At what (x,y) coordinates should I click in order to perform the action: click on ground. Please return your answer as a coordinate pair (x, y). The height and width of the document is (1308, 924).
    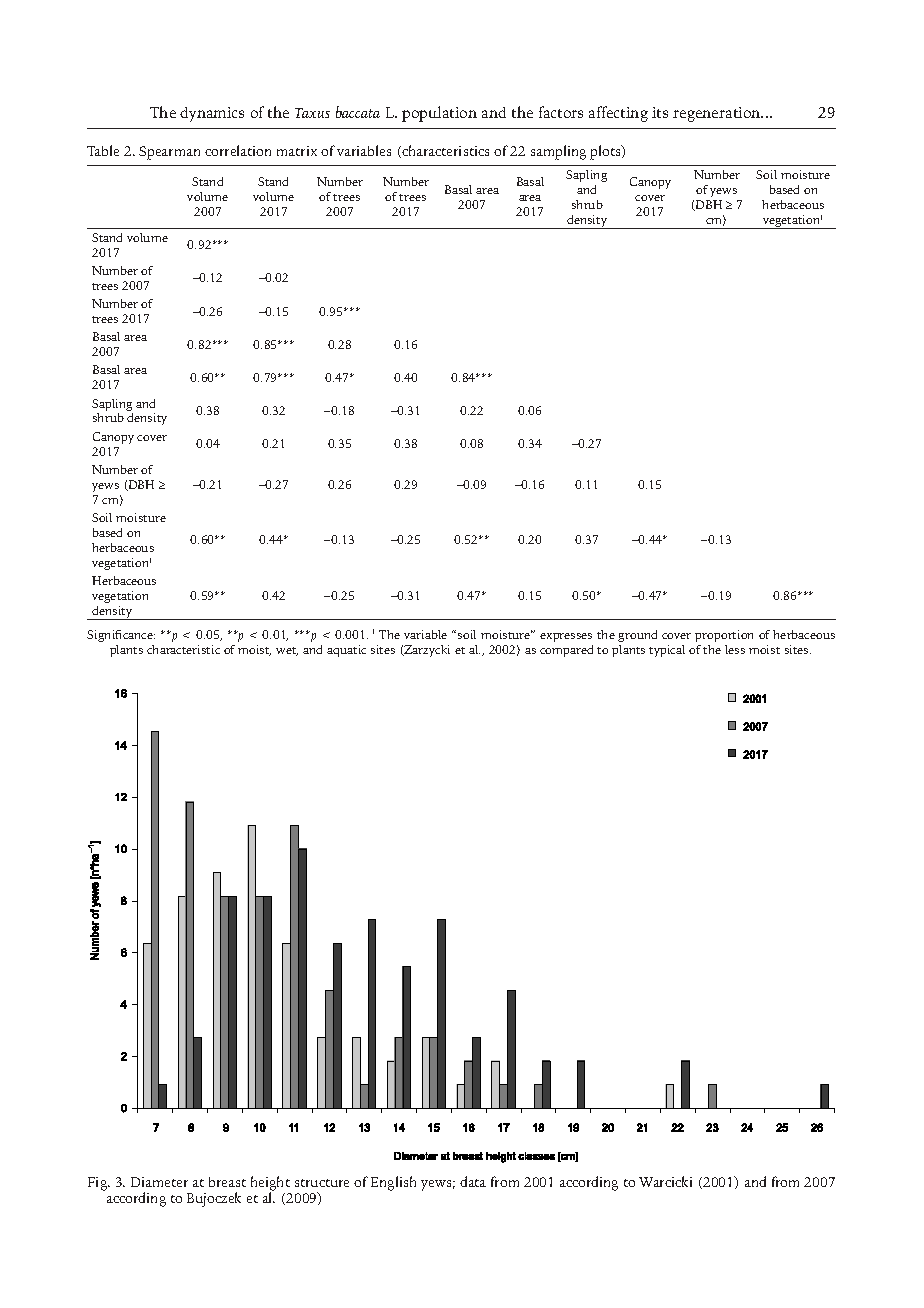
    Looking at the image, I should click on (637, 636).
